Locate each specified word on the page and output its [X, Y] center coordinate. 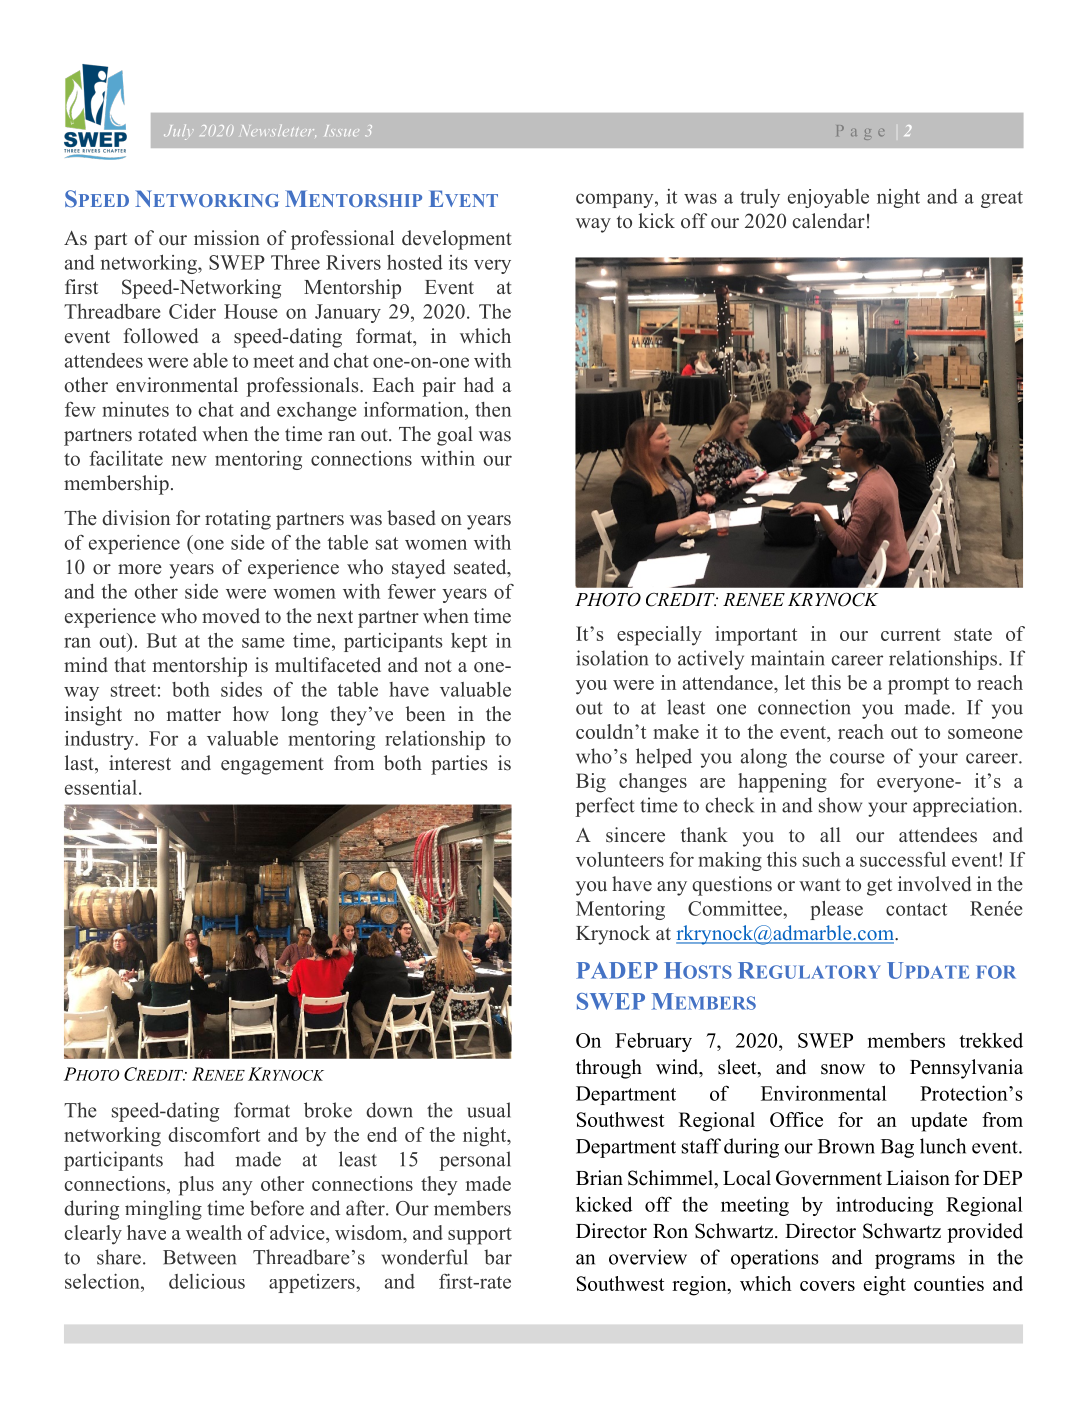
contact [916, 909]
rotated [167, 434]
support [480, 1236]
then [493, 409]
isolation [612, 658]
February [653, 1042]
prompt [918, 686]
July [177, 132]
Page [860, 132]
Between [199, 1257]
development [457, 240]
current [911, 634]
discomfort [214, 1134]
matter [194, 715]
